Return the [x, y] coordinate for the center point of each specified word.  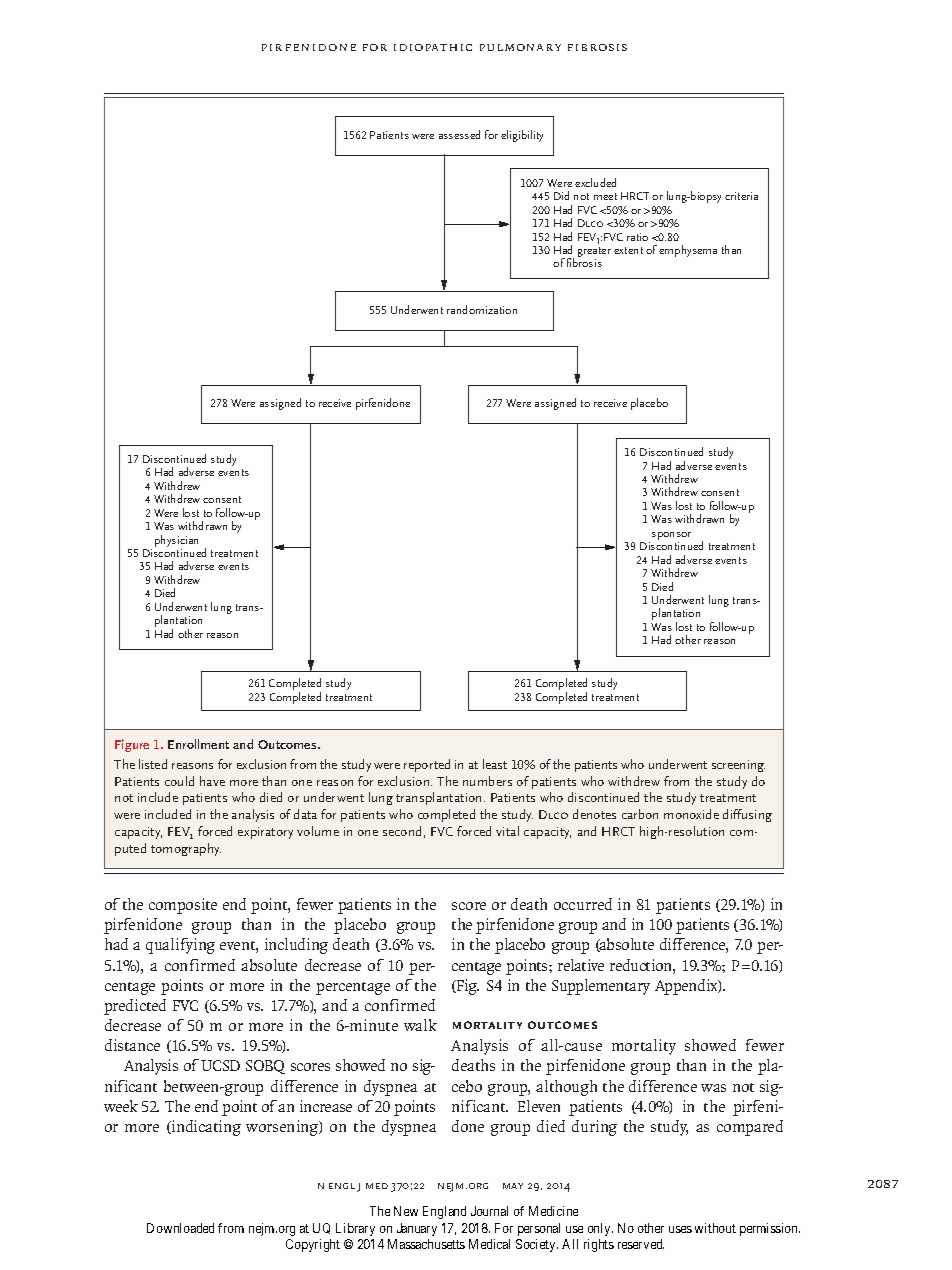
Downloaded [180, 1228]
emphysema [688, 251]
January [417, 1229]
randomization [482, 309]
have [212, 781]
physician [176, 541]
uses [680, 1229]
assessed [459, 134]
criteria [741, 196]
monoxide [691, 814]
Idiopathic [433, 47]
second [402, 831]
